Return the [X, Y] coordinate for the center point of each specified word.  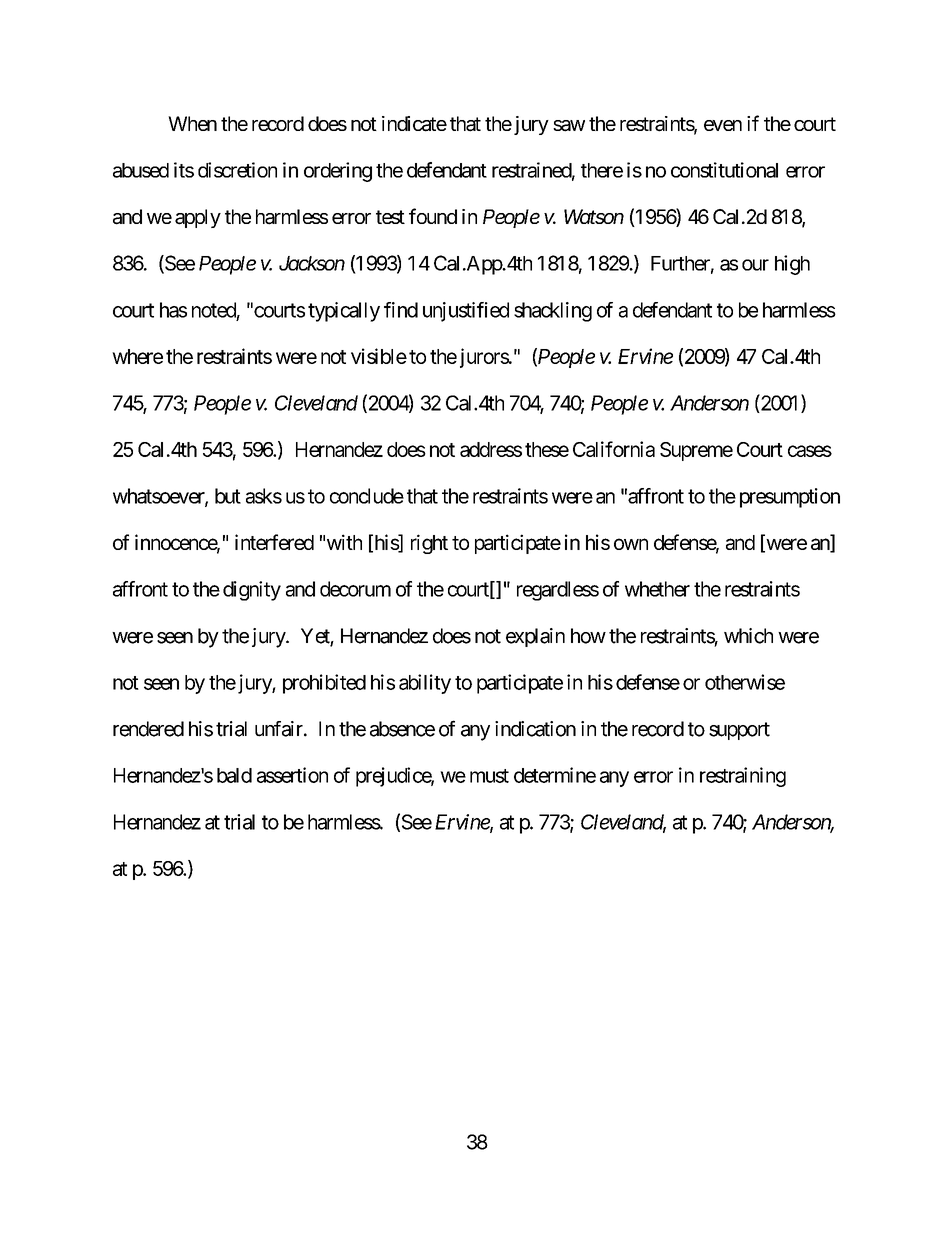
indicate [414, 124]
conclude [367, 496]
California [614, 449]
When [192, 123]
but [228, 496]
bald [234, 775]
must [489, 776]
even [723, 125]
